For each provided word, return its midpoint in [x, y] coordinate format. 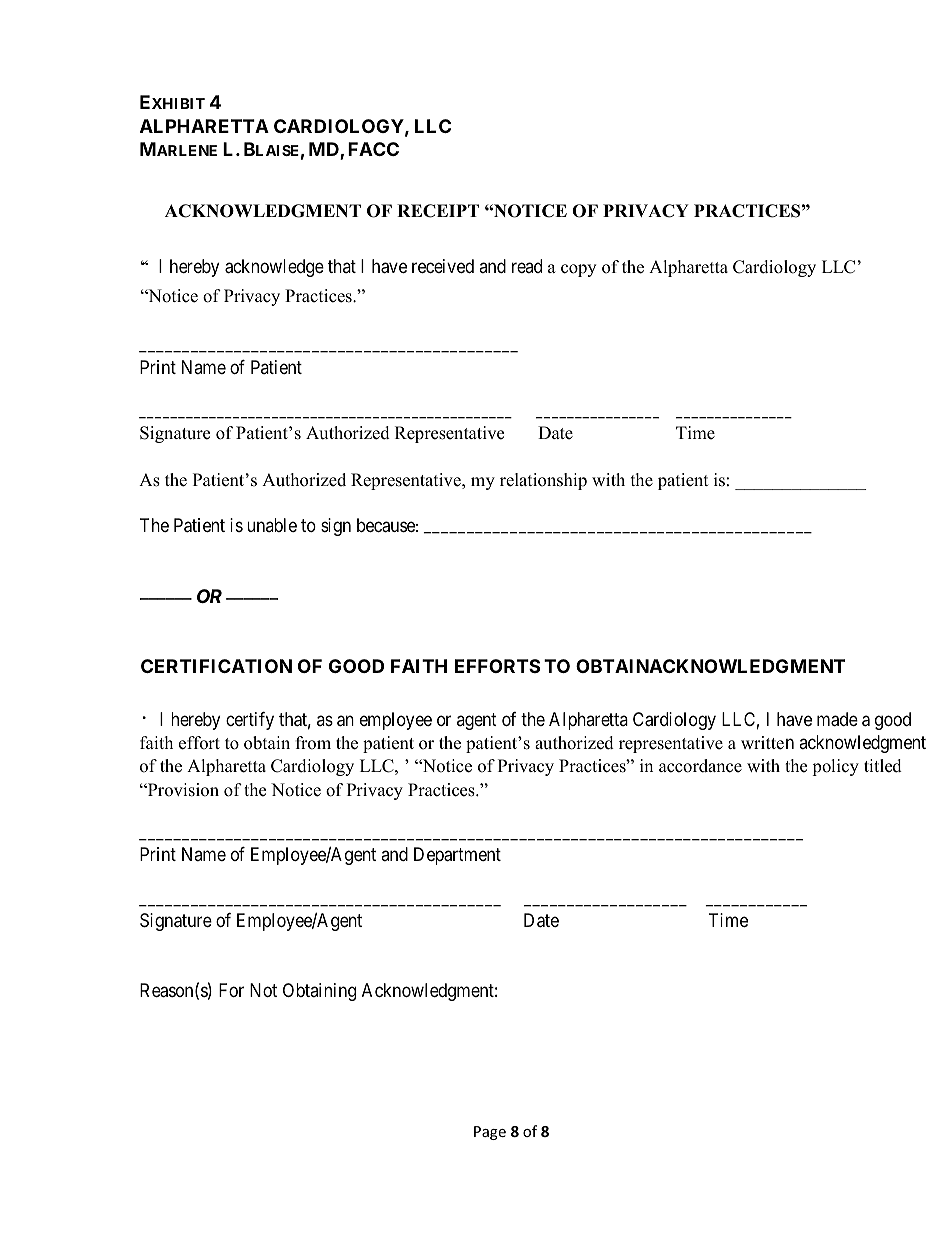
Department [457, 856]
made [837, 719]
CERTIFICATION [216, 666]
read [527, 266]
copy [578, 270]
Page [490, 1133]
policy [835, 767]
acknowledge [274, 268]
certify [250, 721]
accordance [700, 766]
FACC [373, 149]
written [767, 743]
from [313, 743]
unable [272, 525]
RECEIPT [438, 211]
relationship [543, 481]
